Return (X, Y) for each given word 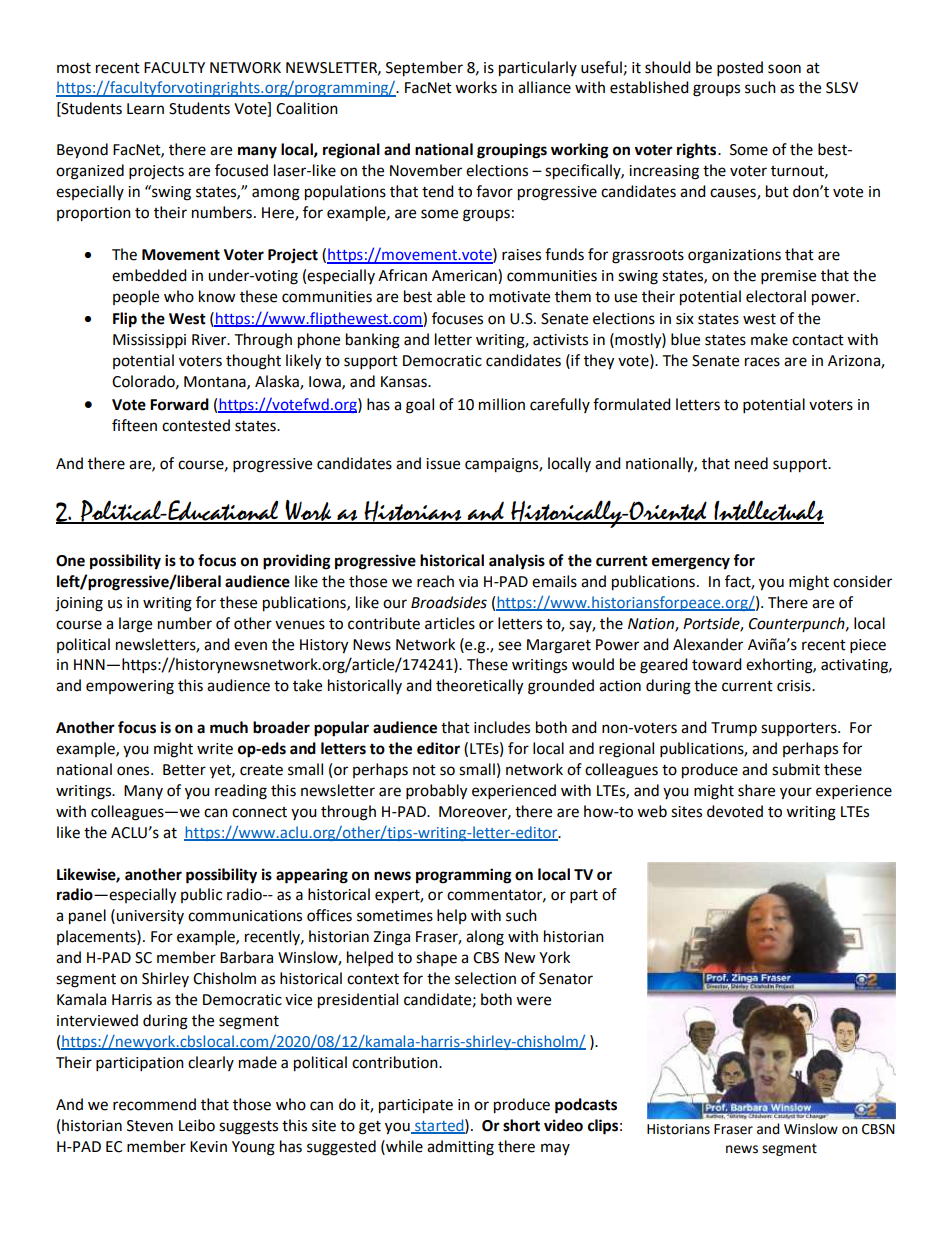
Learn (145, 109)
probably (436, 792)
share (756, 790)
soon (784, 69)
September (424, 69)
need (751, 463)
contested (196, 425)
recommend (154, 1104)
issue (443, 464)
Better (184, 770)
